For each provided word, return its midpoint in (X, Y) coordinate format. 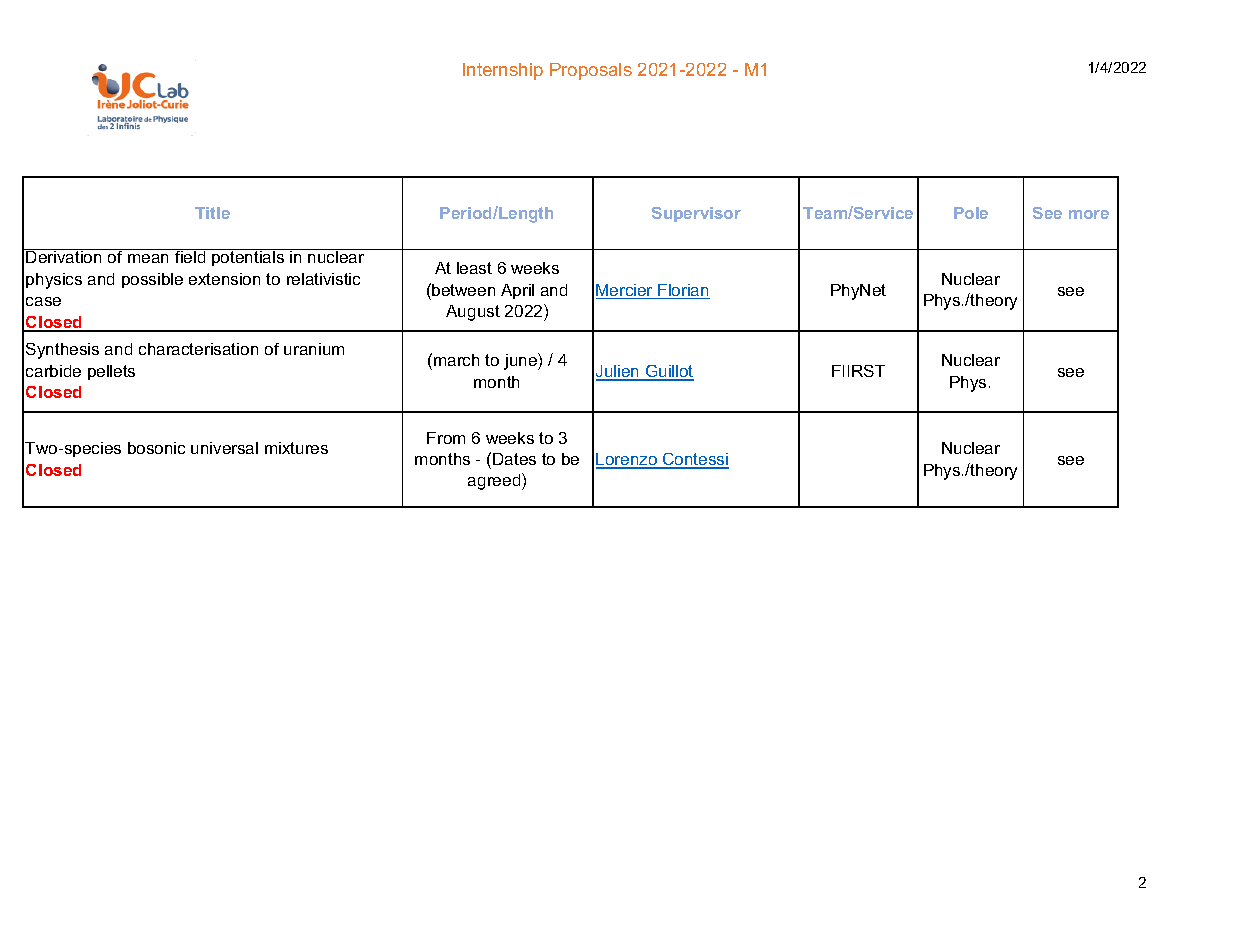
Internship (503, 71)
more (1089, 214)
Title (212, 213)
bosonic (156, 448)
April (517, 291)
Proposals (591, 71)
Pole (971, 213)
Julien (619, 372)
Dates (514, 459)
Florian (683, 291)
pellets (111, 372)
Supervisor (696, 214)
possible (152, 280)
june (521, 361)
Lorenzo (627, 460)
